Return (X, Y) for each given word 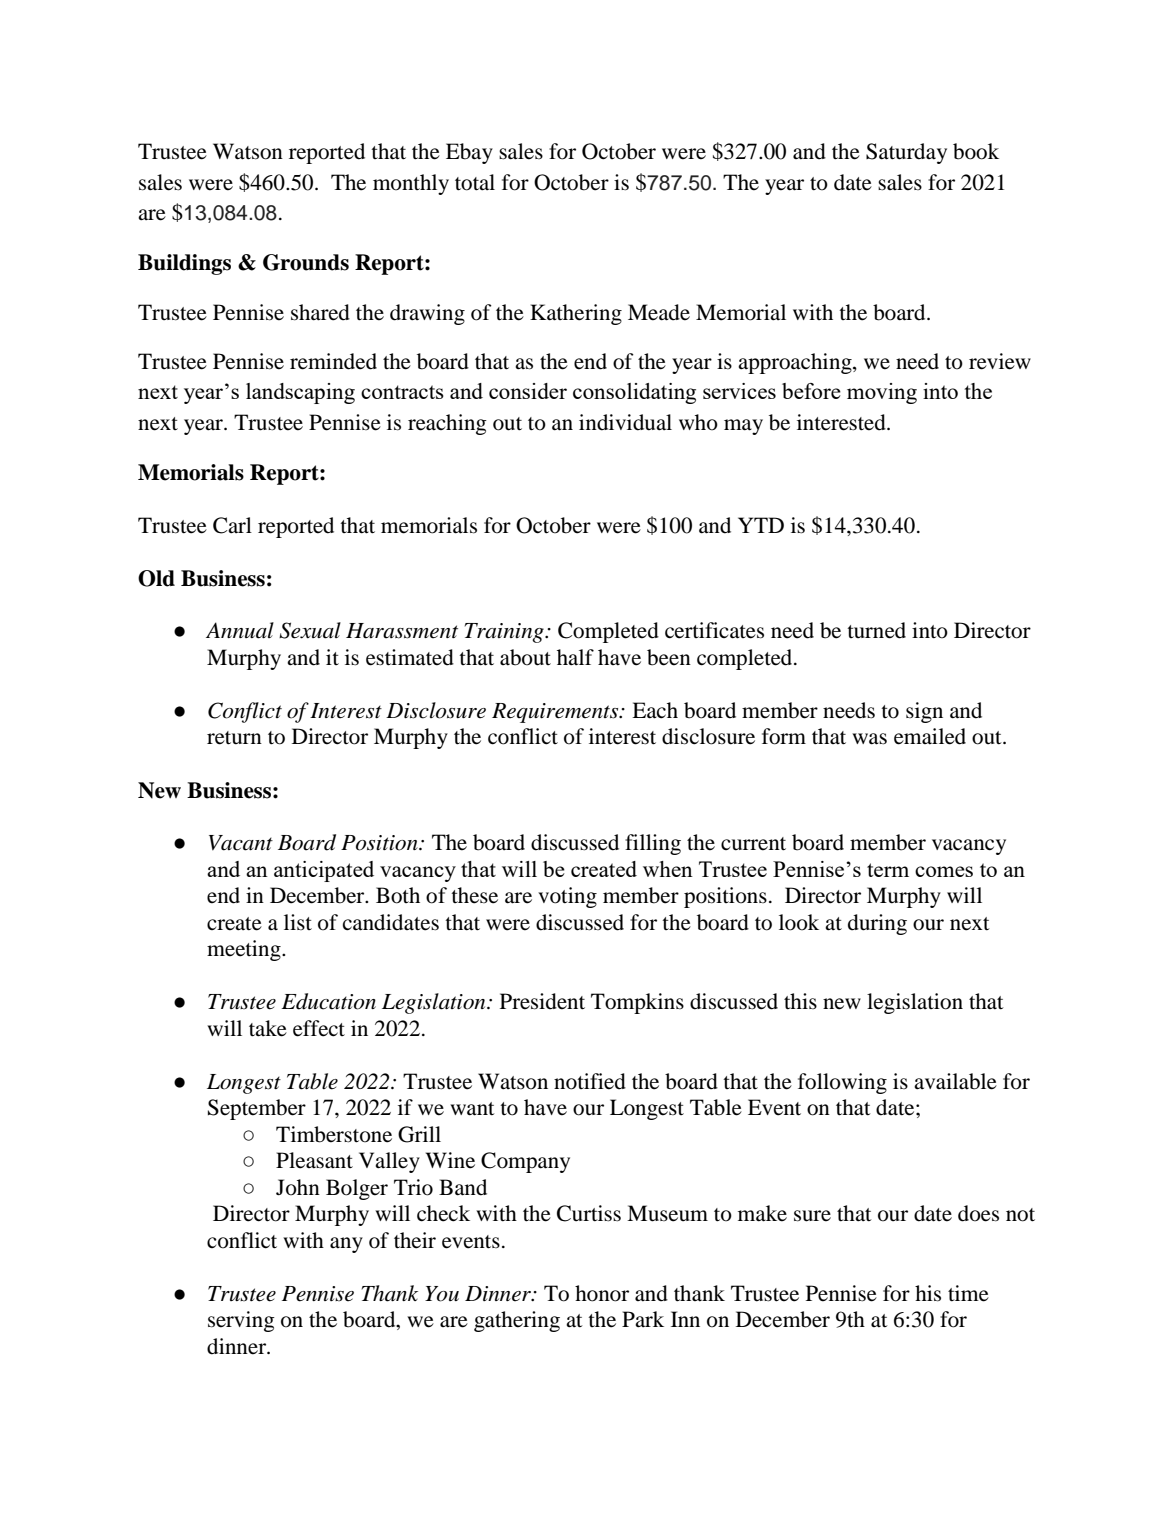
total (475, 182)
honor (602, 1293)
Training (505, 633)
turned (876, 630)
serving (241, 1321)
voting (567, 897)
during (877, 924)
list (298, 922)
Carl (232, 525)
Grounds (306, 262)
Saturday (906, 153)
